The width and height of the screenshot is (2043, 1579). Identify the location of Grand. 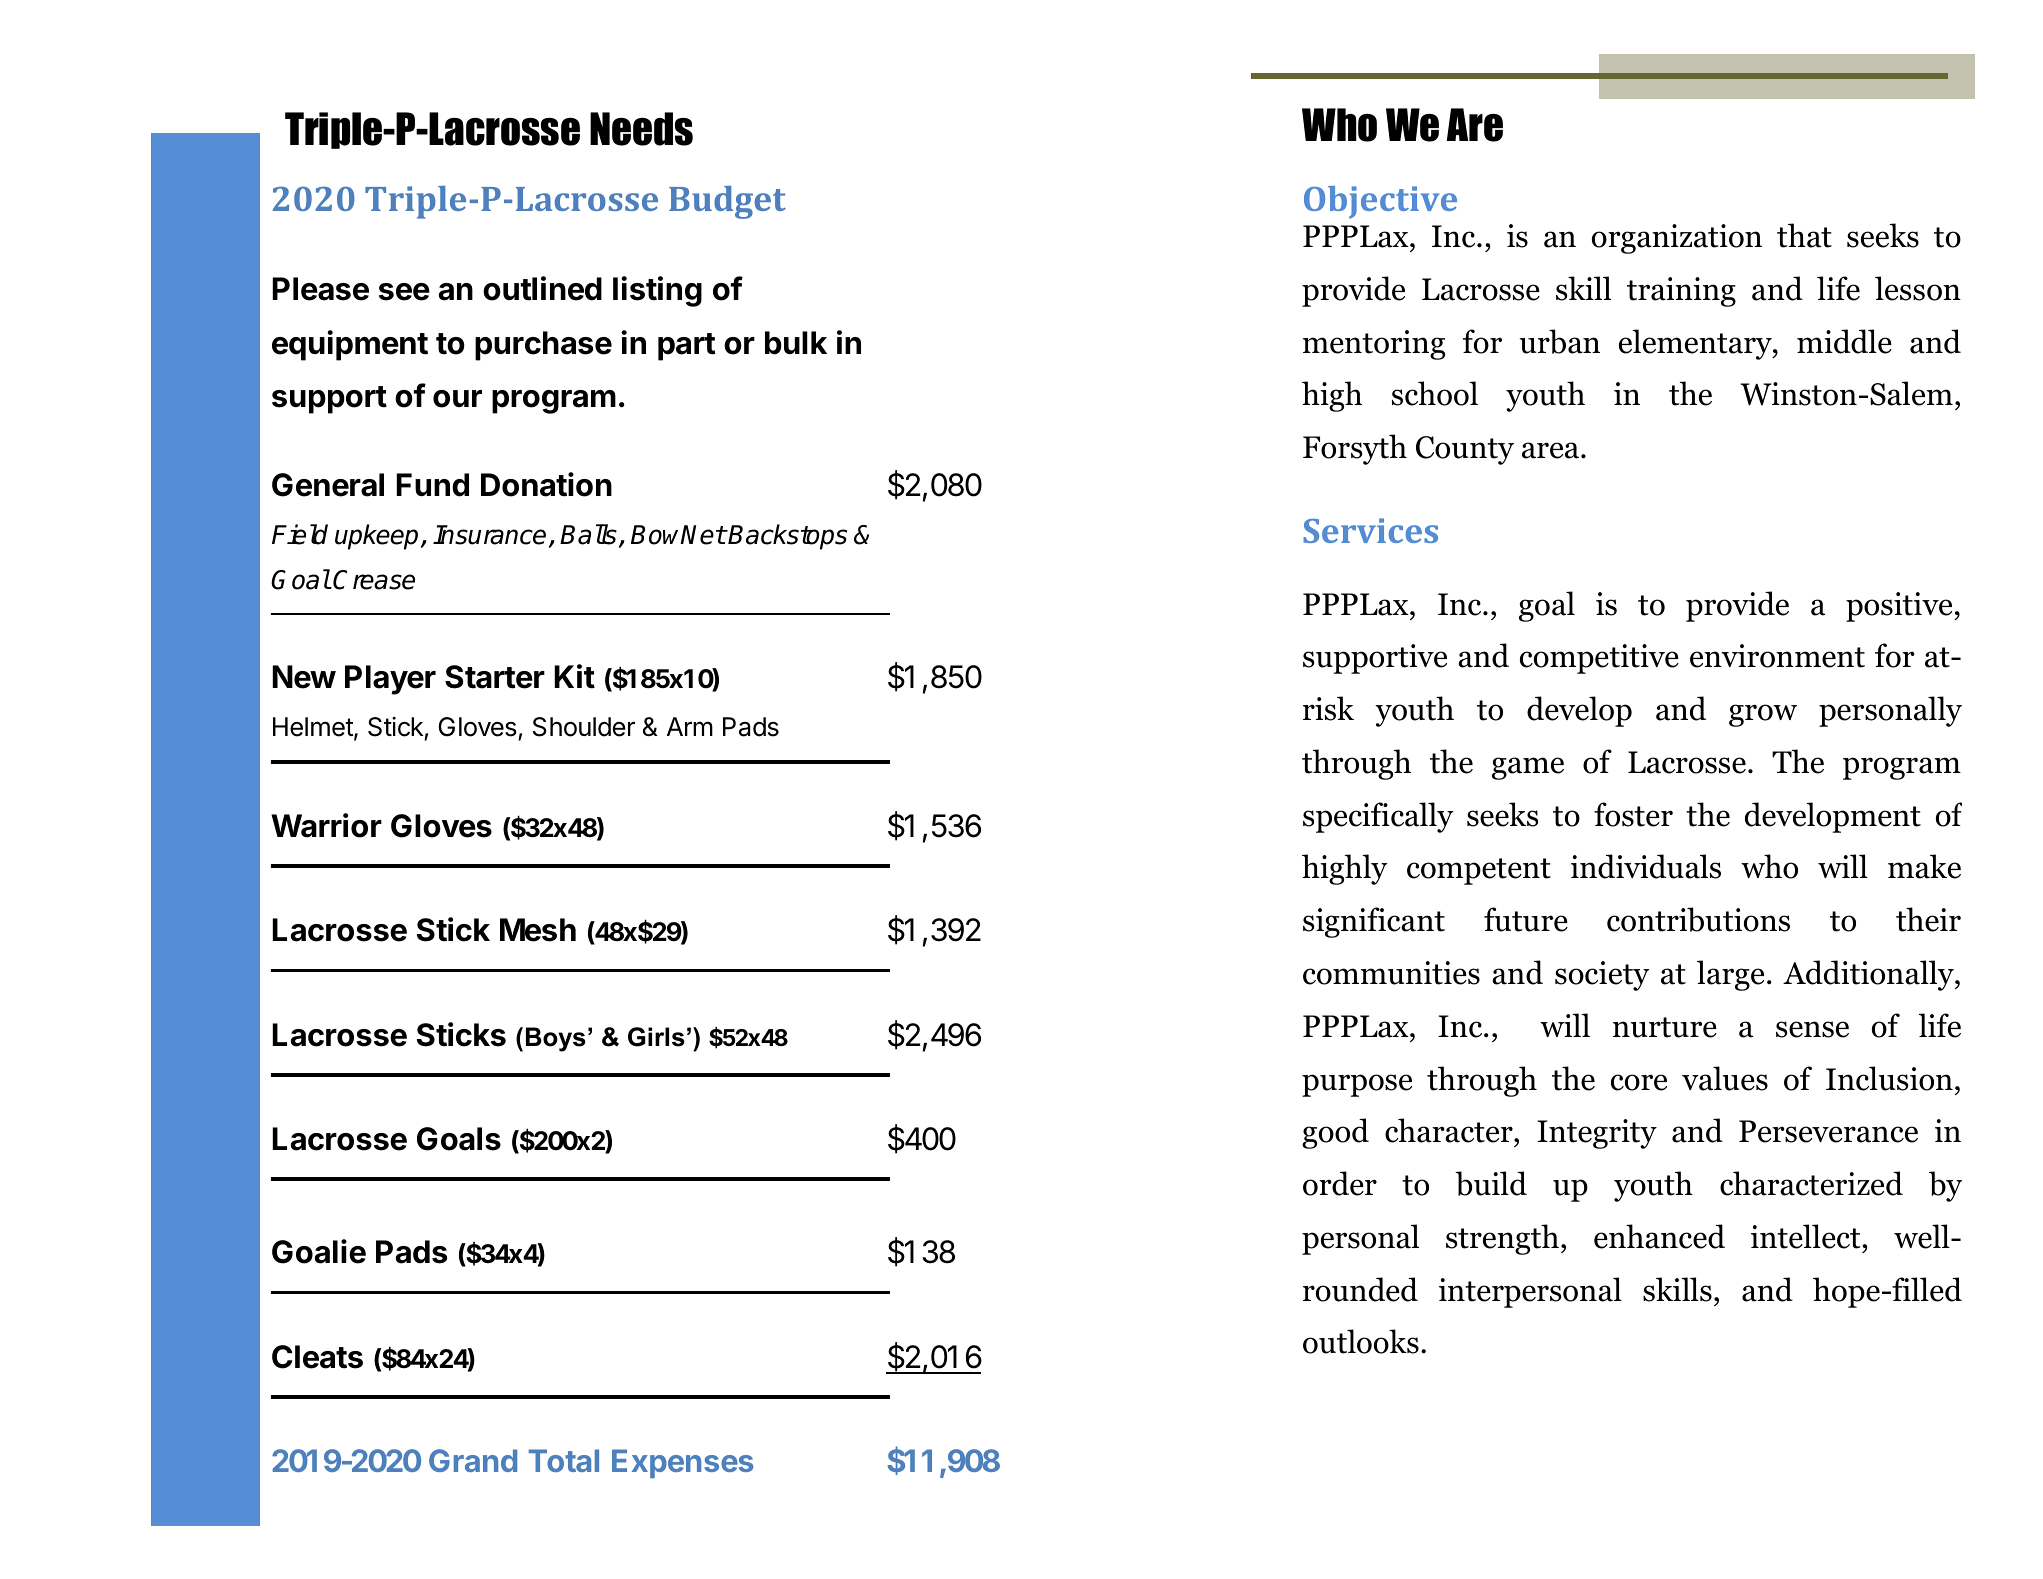
(473, 1460).
